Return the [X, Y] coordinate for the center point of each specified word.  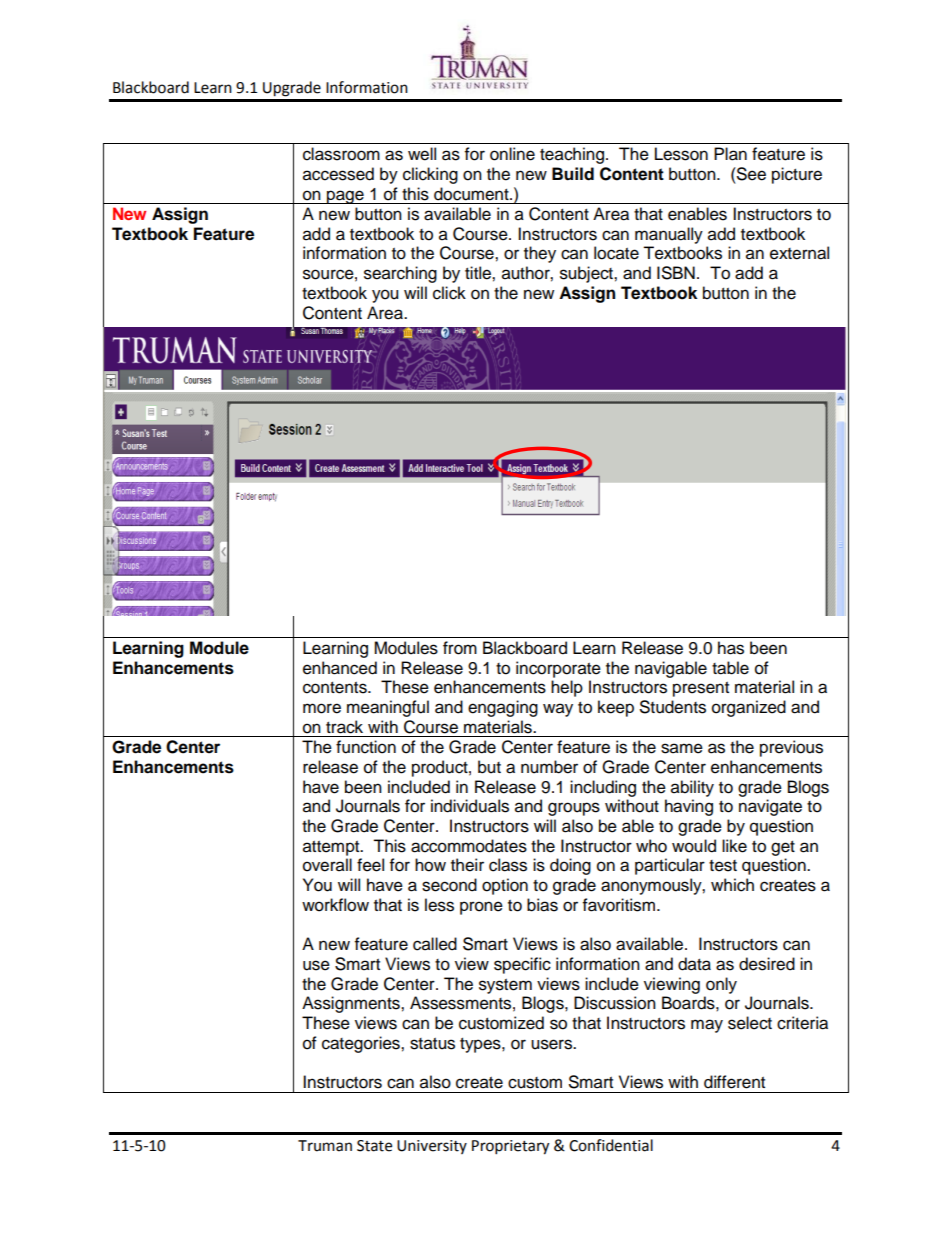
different [734, 1082]
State [374, 1146]
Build [573, 174]
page [345, 197]
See [750, 174]
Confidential [611, 1145]
